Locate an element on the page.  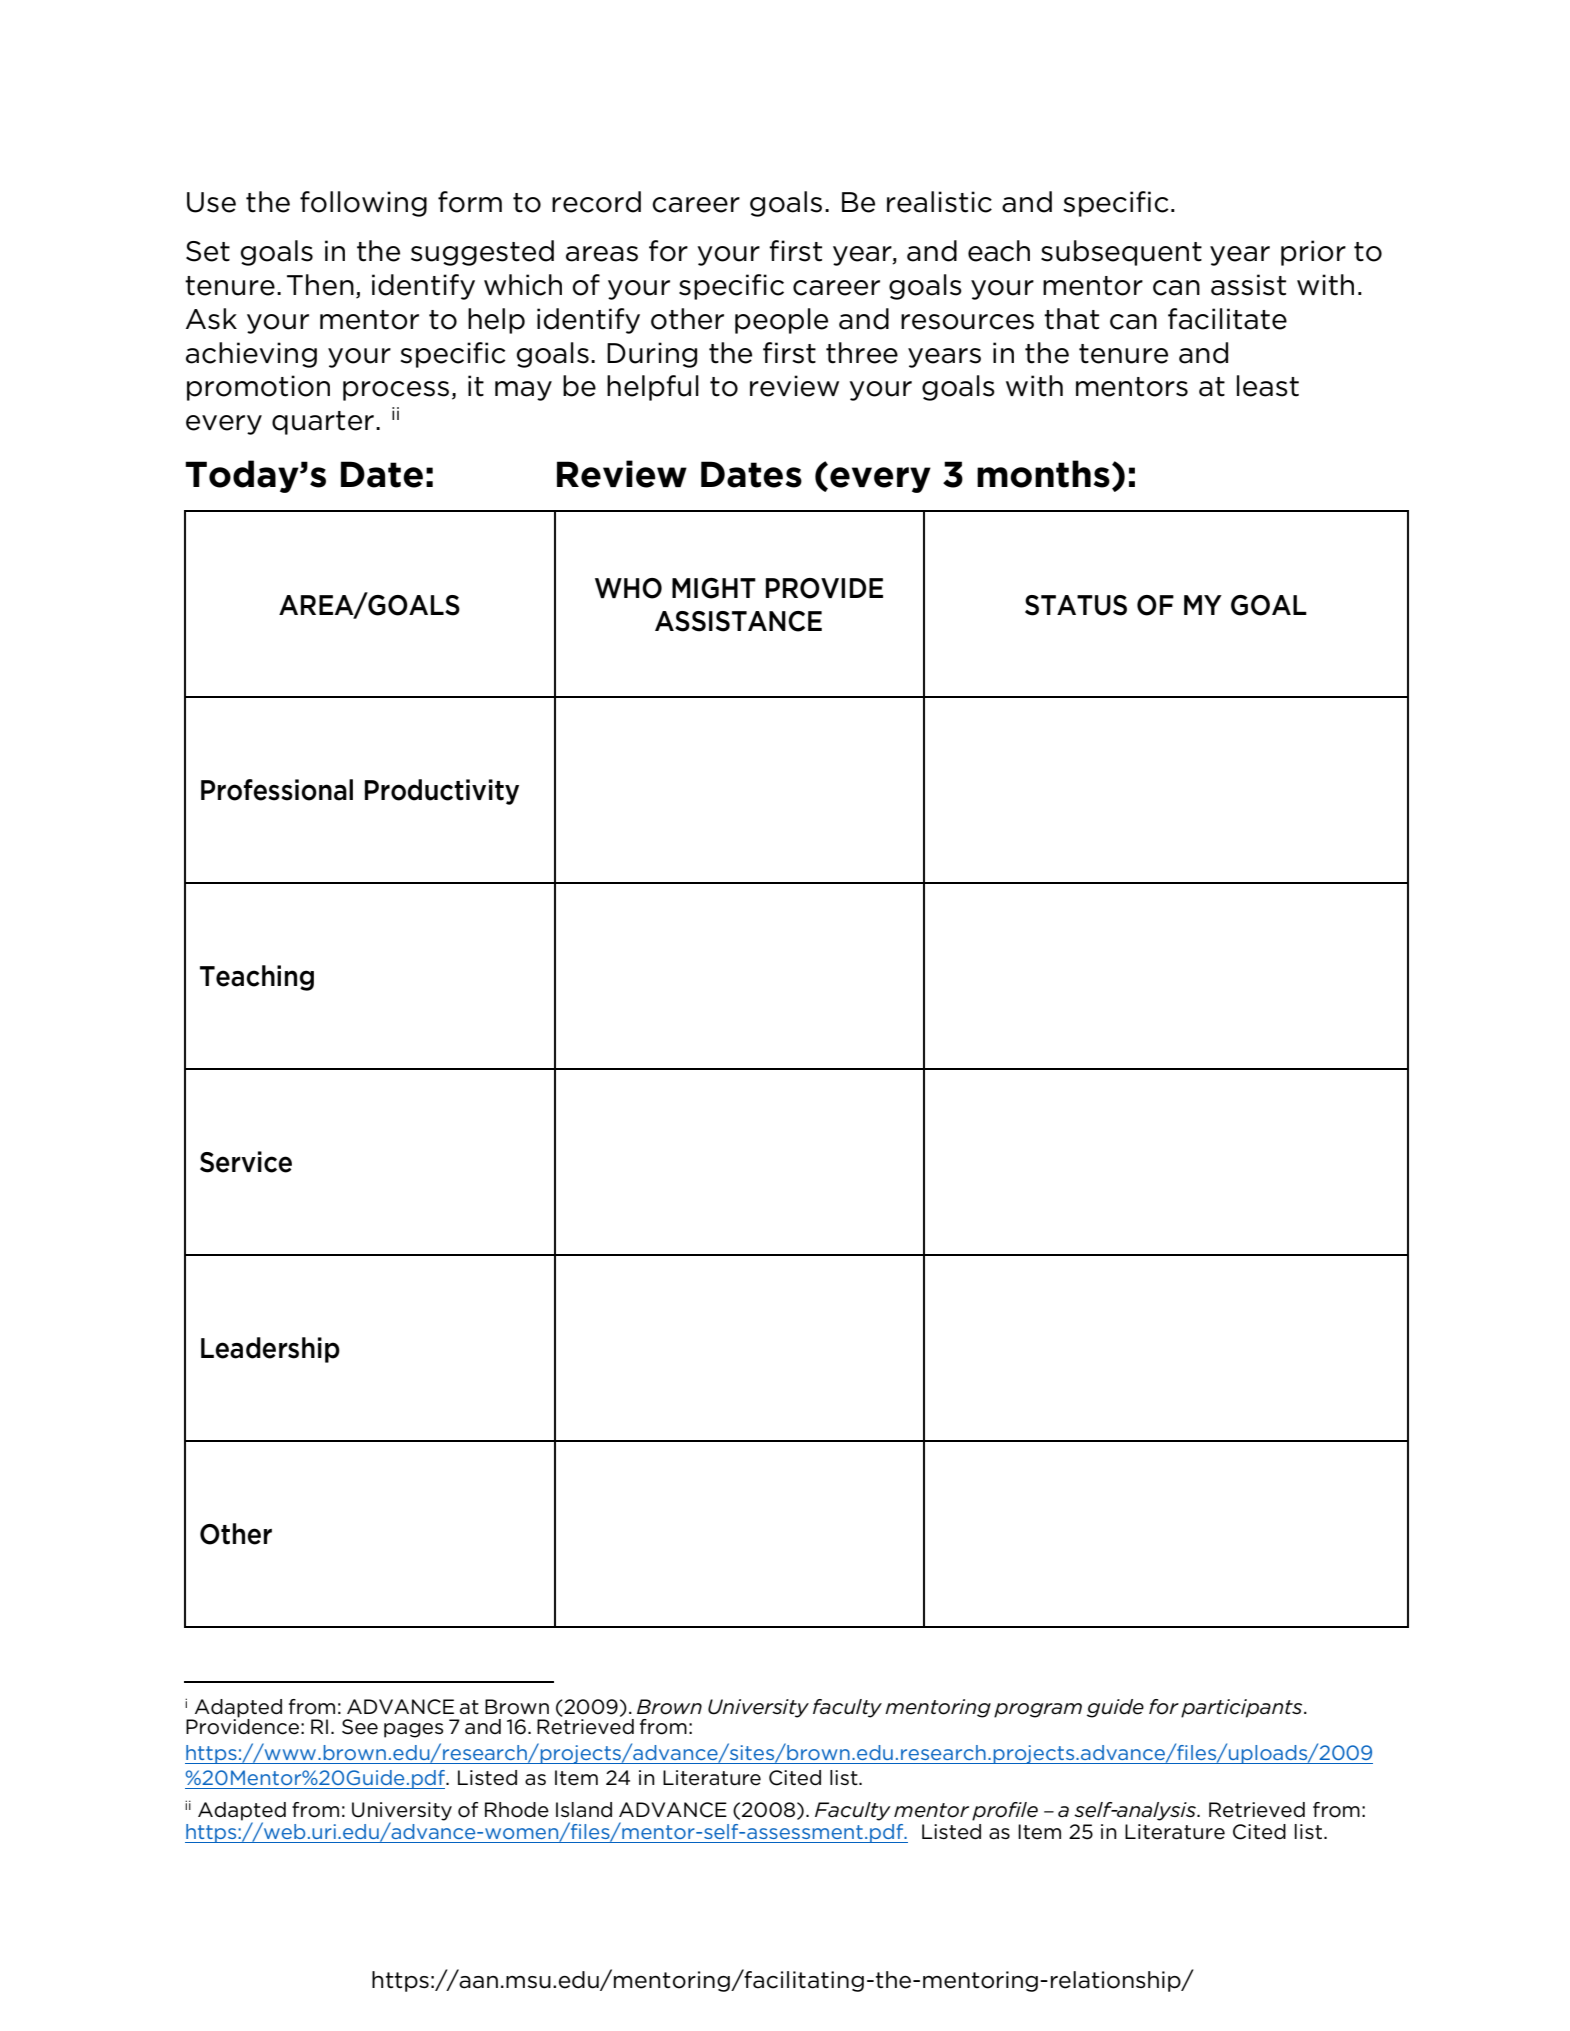
See is located at coordinates (360, 1727).
